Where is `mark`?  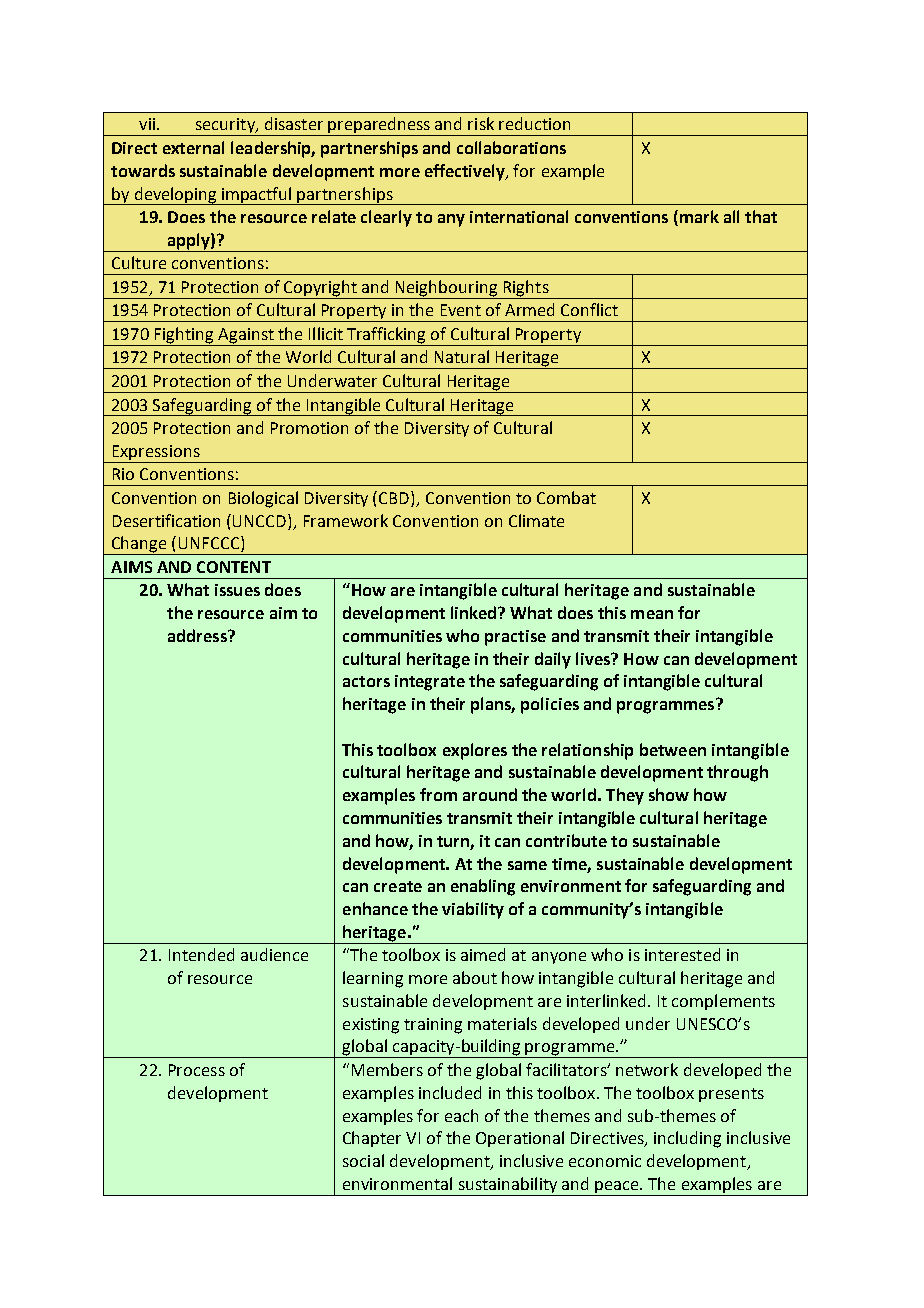 mark is located at coordinates (699, 216).
